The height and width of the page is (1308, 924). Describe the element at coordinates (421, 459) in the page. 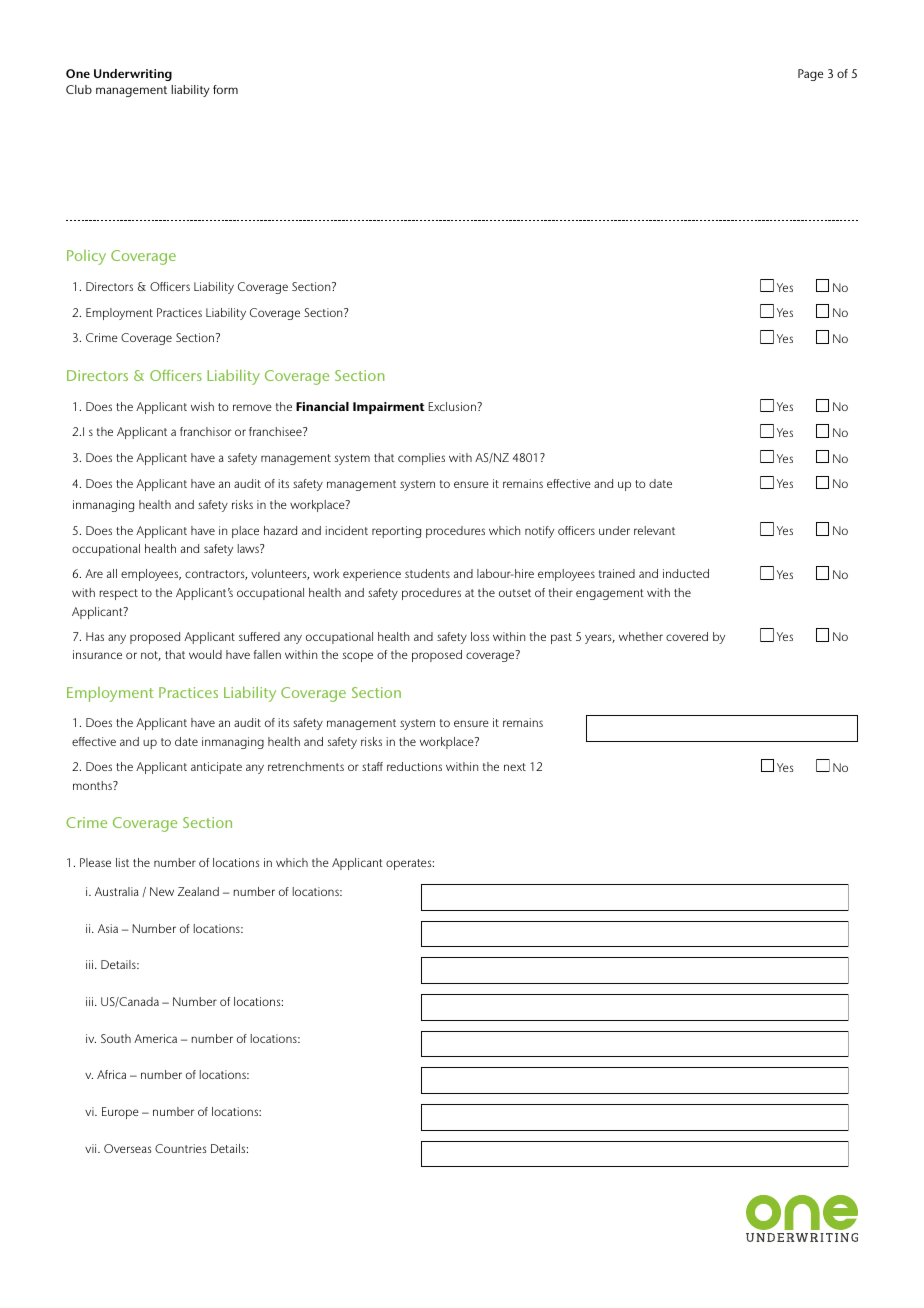

I see `complies` at that location.
